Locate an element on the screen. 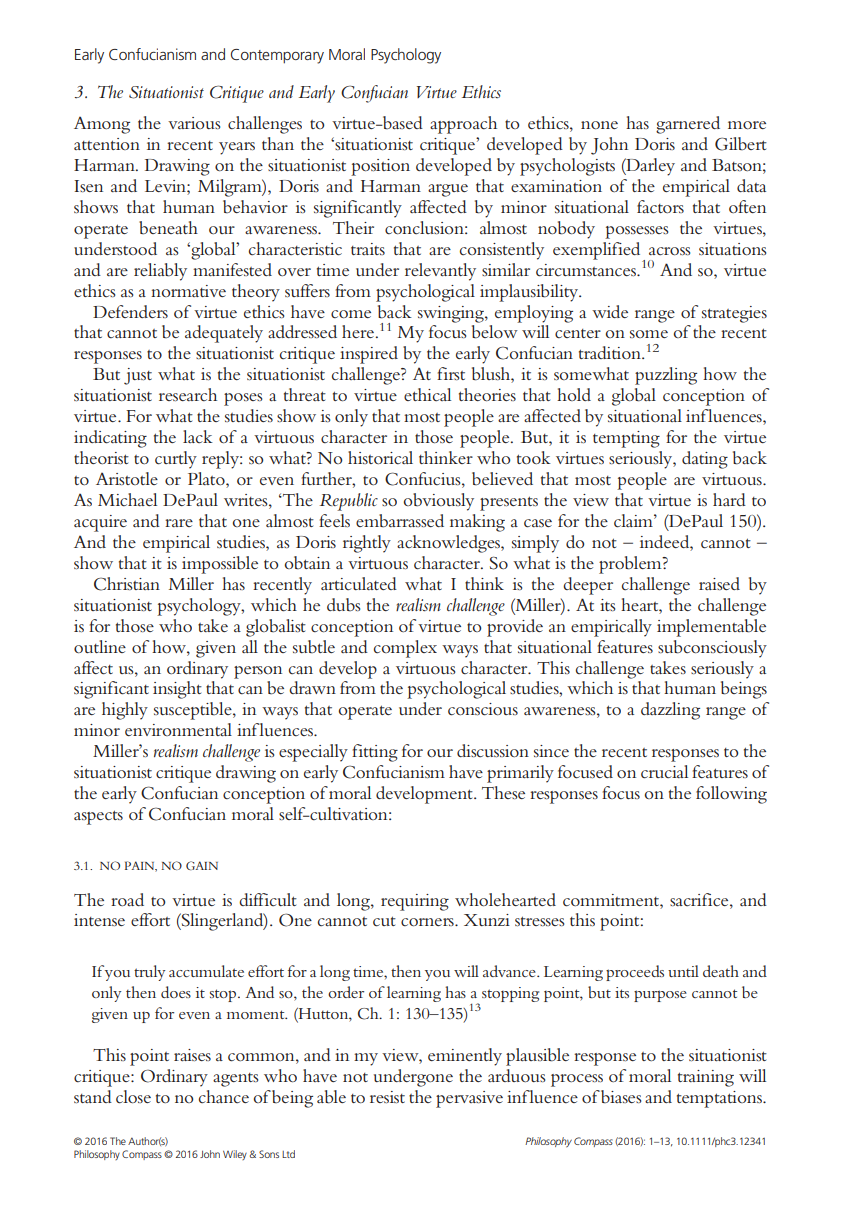  approach is located at coordinates (463, 125).
